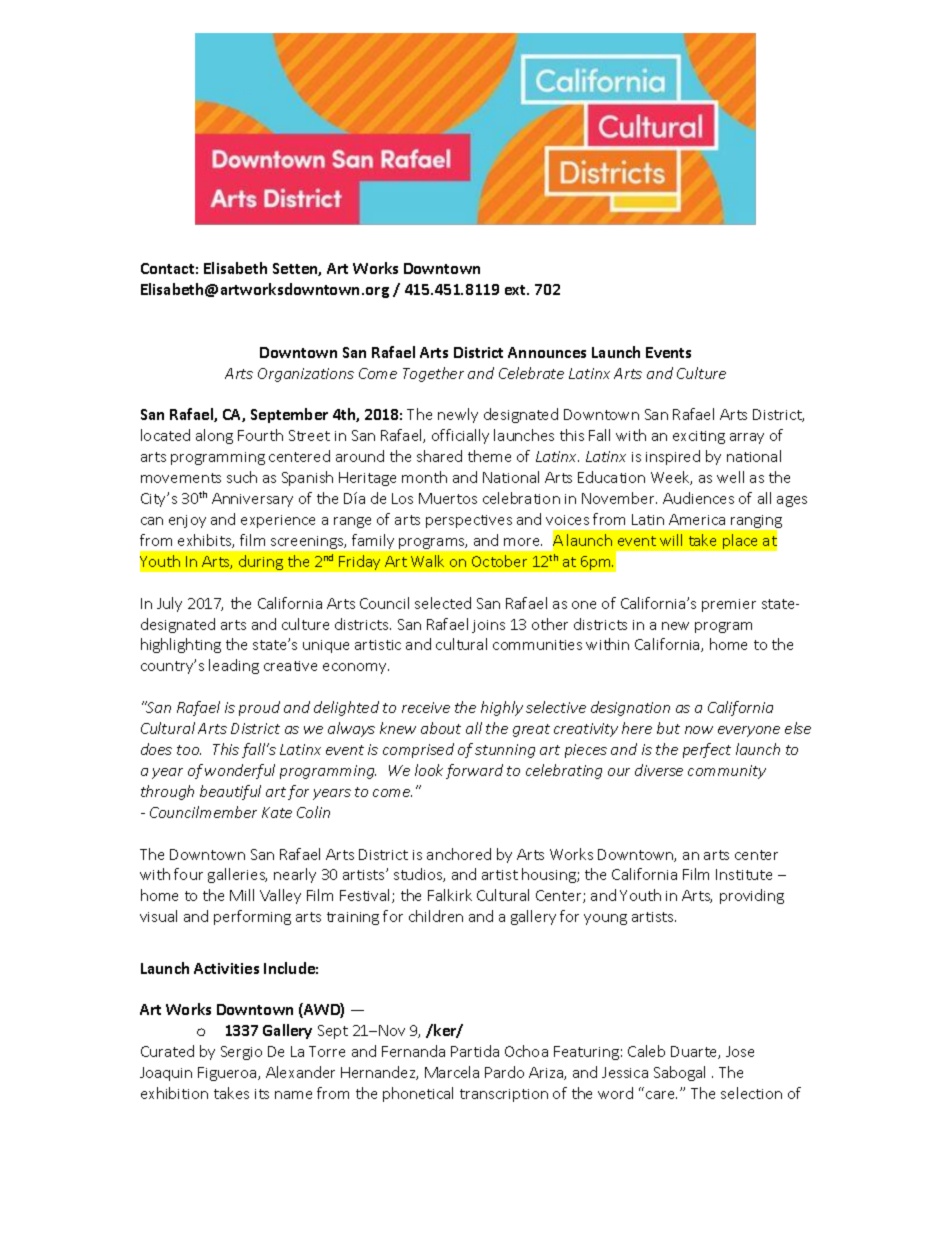 The height and width of the screenshot is (1233, 952). I want to click on Announces, so click(547, 352).
